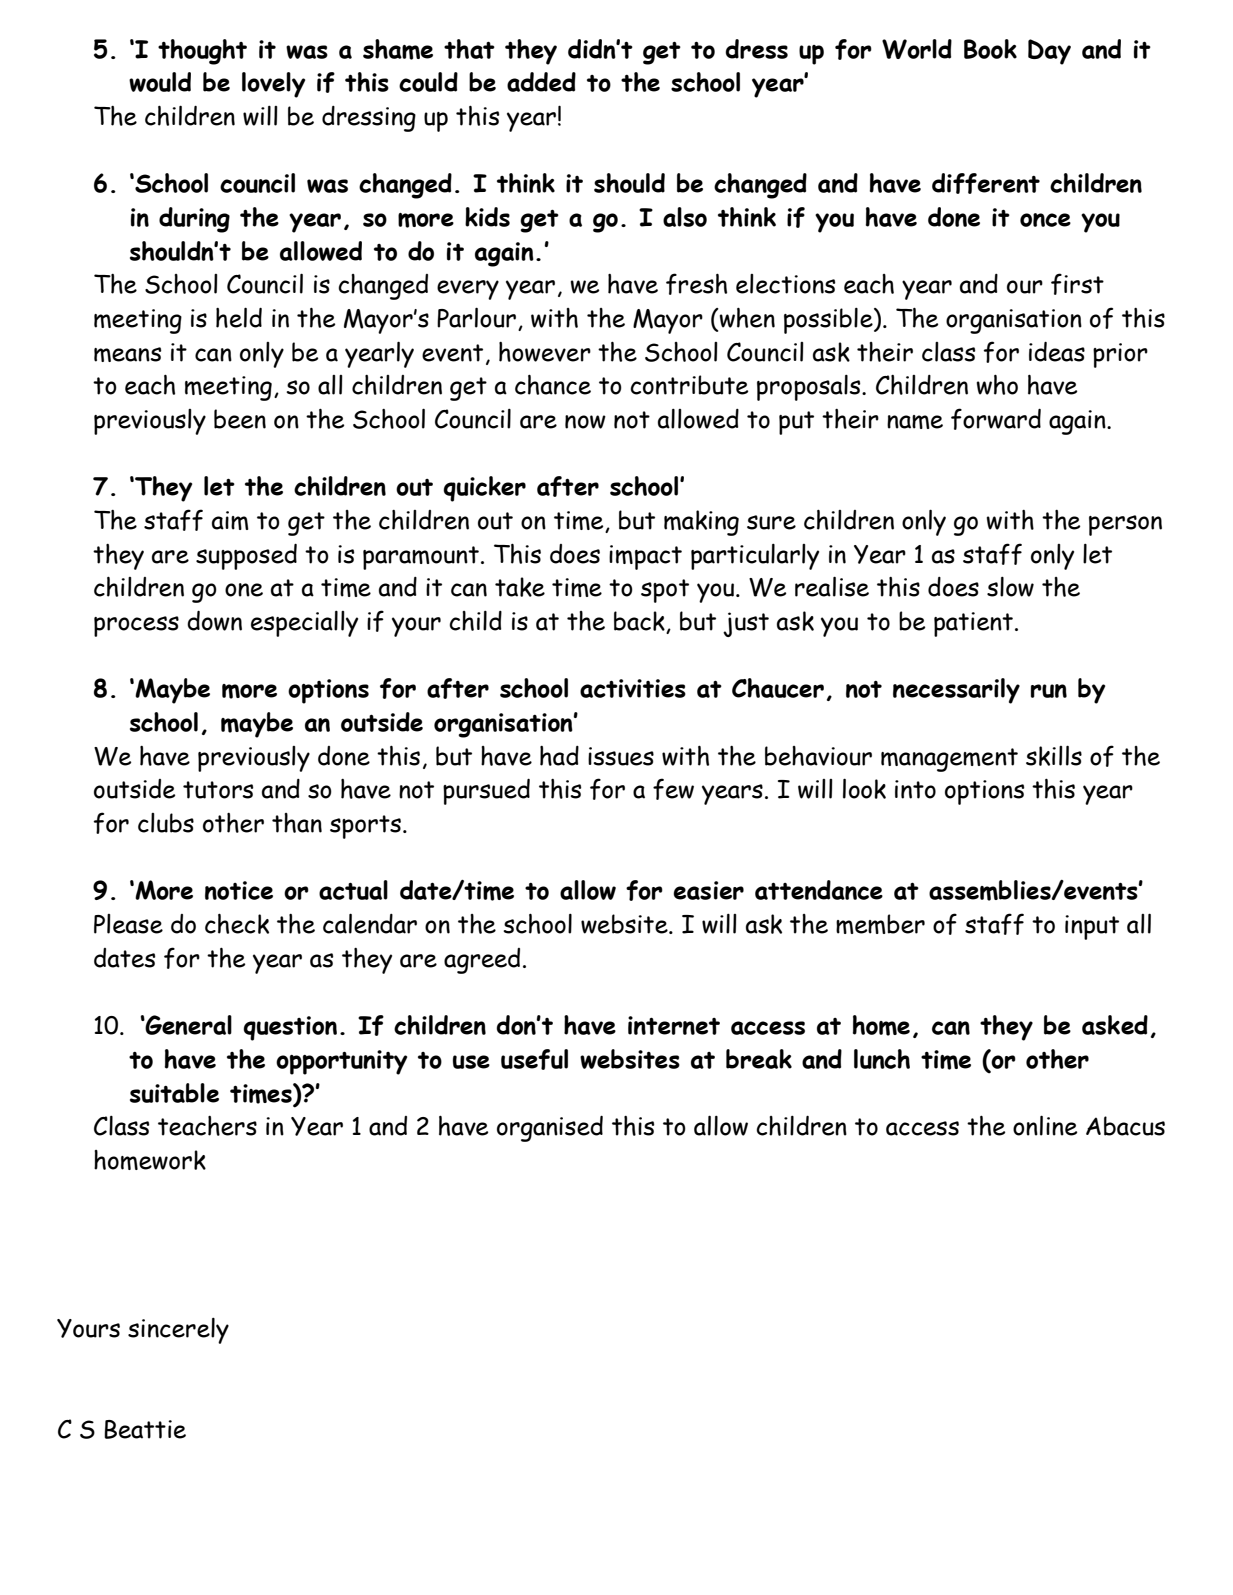  Describe the element at coordinates (1092, 927) in the image. I see `input` at that location.
